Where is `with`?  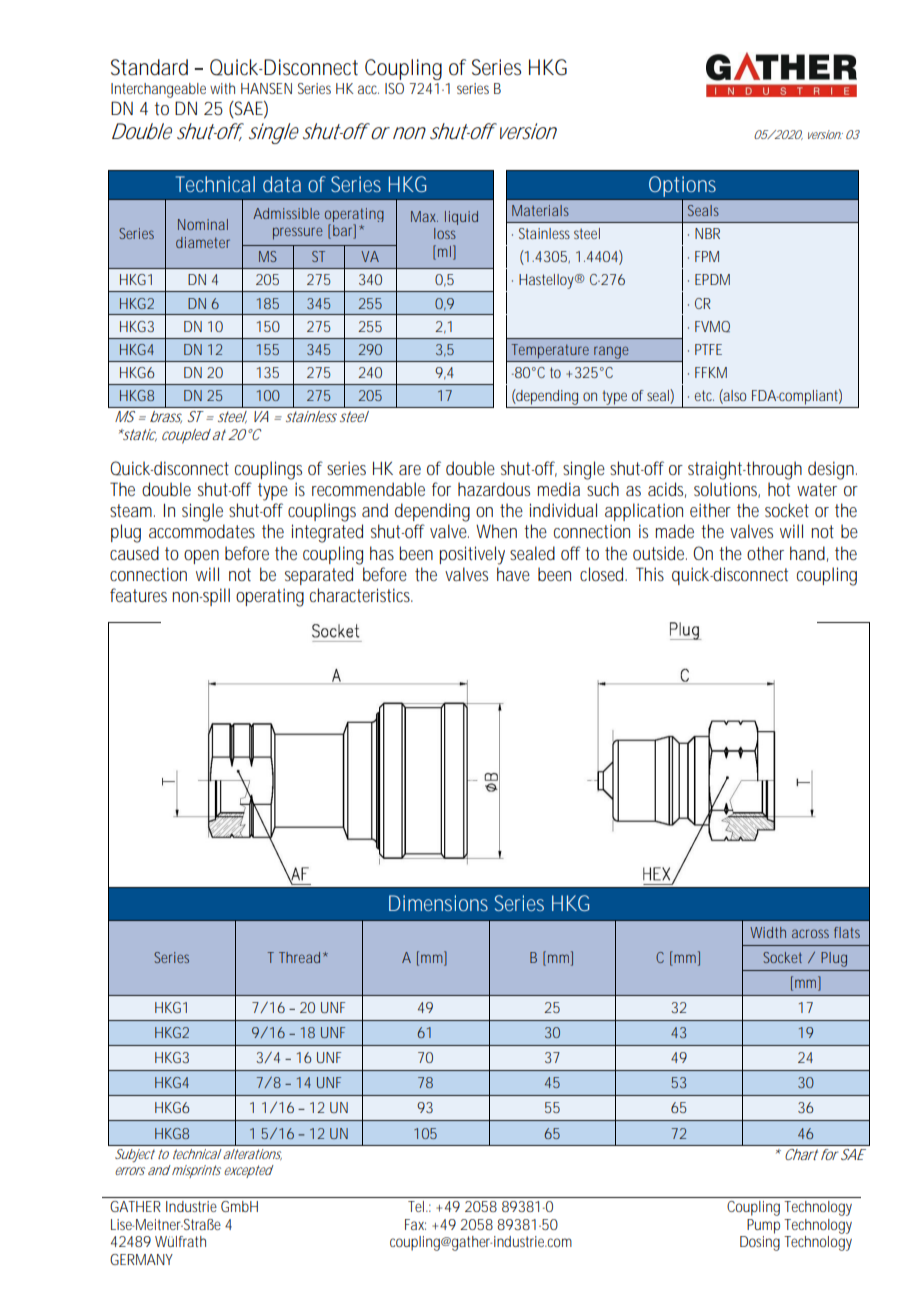
with is located at coordinates (222, 88).
